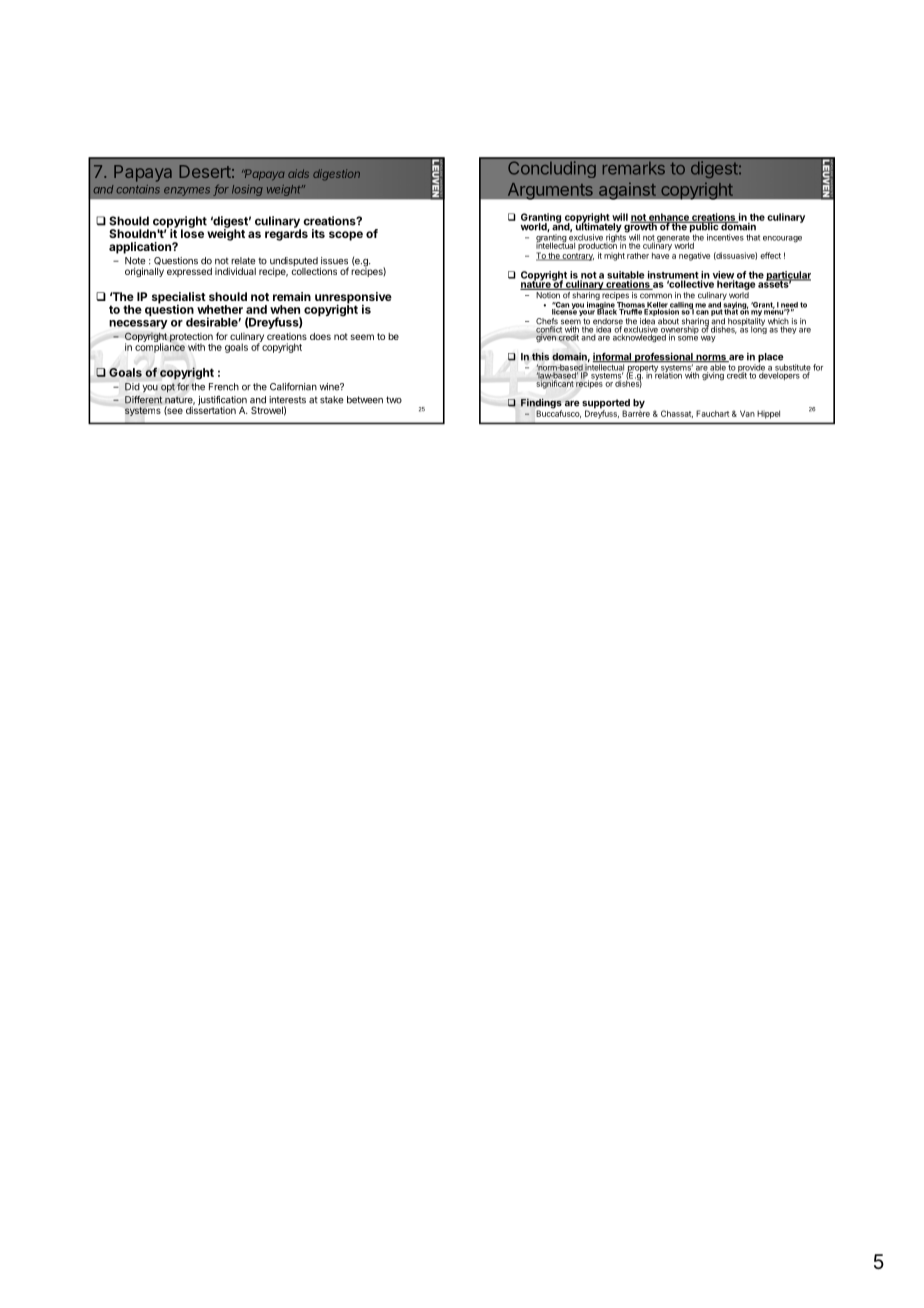  I want to click on way, so click(708, 339).
